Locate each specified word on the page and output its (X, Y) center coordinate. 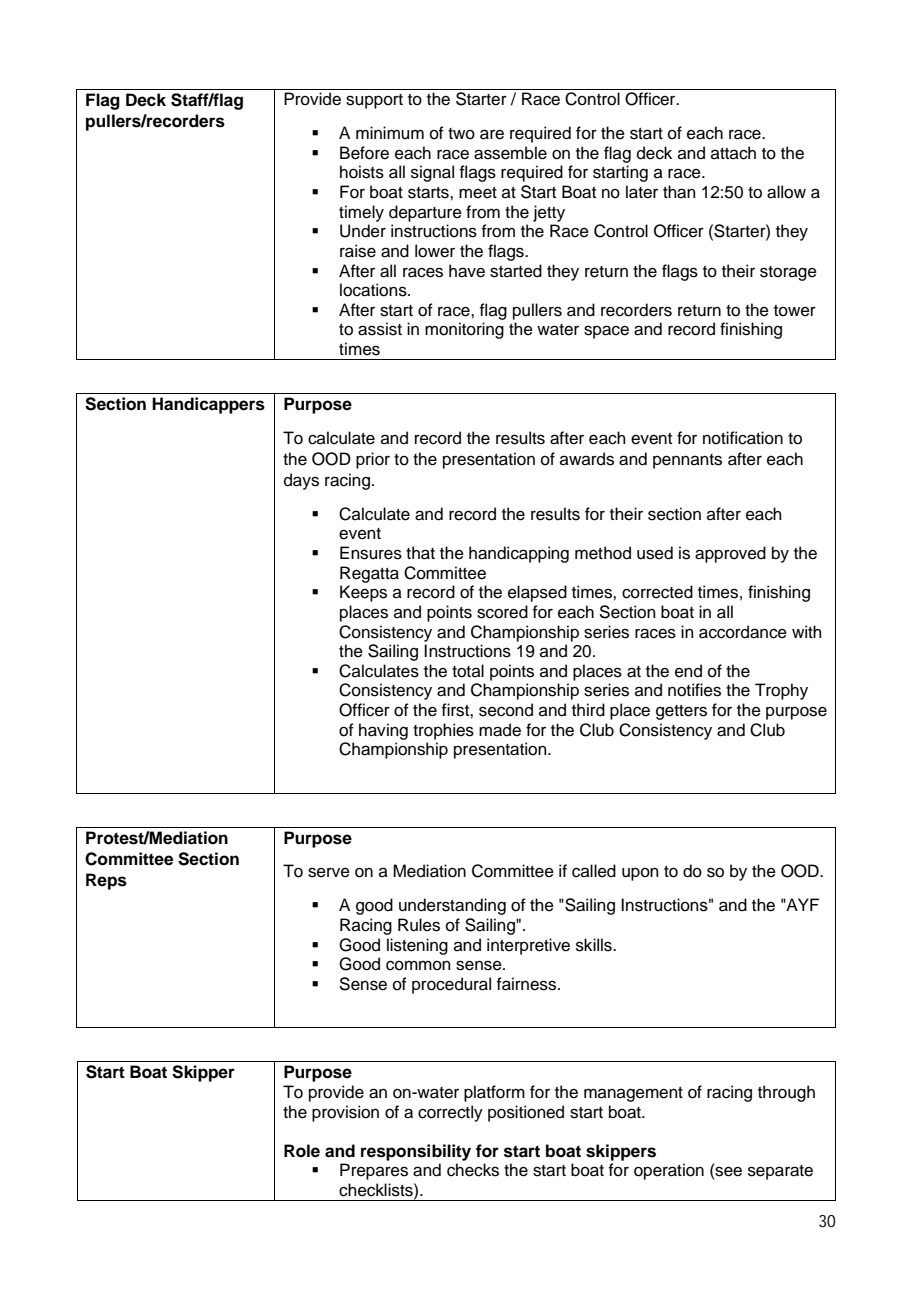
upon (640, 874)
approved (730, 554)
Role (302, 1151)
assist (380, 329)
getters (681, 712)
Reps (106, 881)
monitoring (464, 330)
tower (795, 311)
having (383, 731)
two (461, 134)
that (420, 553)
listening (417, 946)
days (301, 481)
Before (364, 153)
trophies (443, 731)
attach (733, 153)
